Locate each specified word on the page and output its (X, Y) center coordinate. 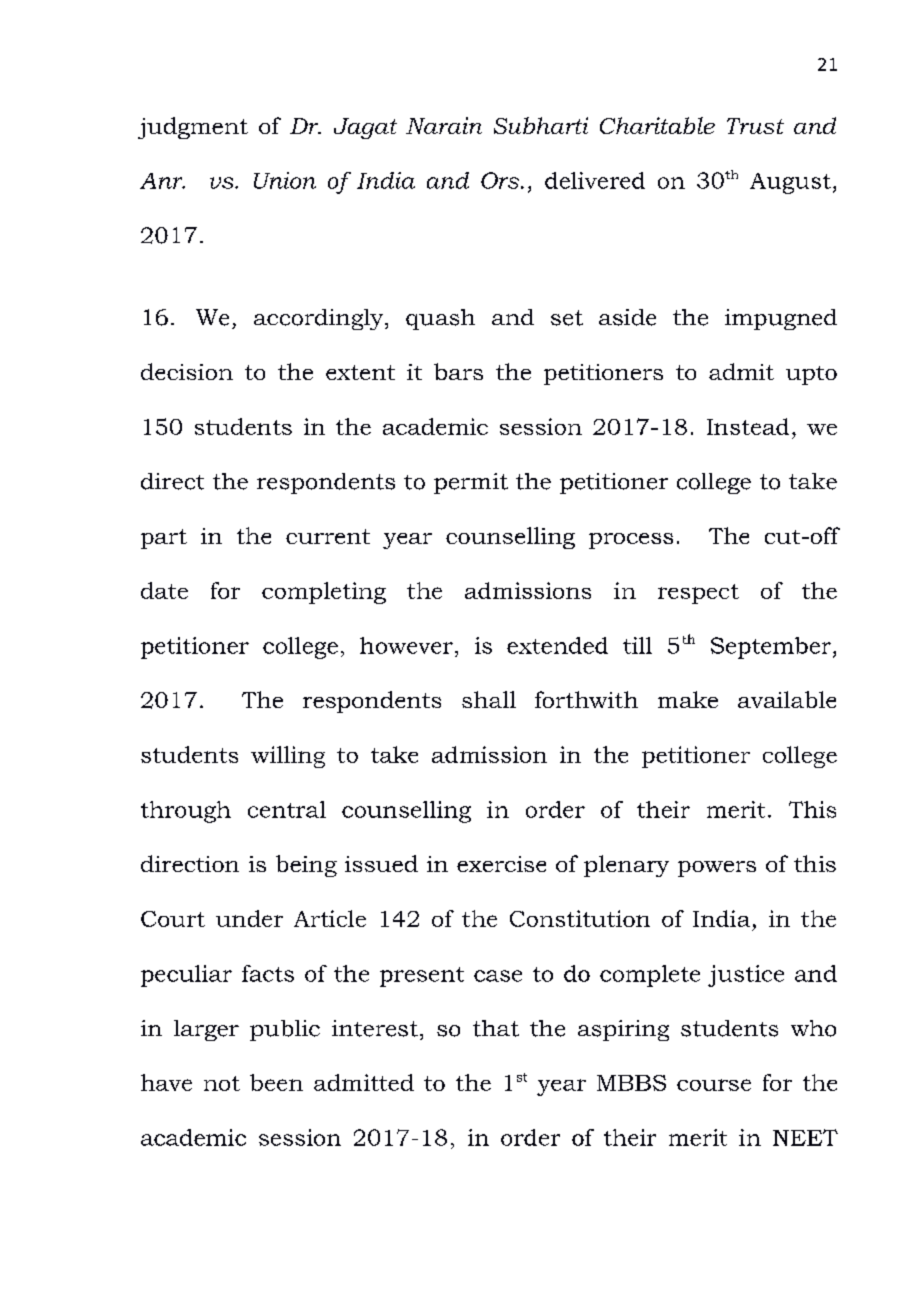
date (164, 590)
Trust (755, 126)
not (222, 1083)
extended (557, 645)
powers (717, 869)
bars (458, 371)
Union (285, 180)
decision (187, 371)
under (249, 918)
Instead (748, 426)
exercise (501, 864)
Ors (500, 180)
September (772, 648)
